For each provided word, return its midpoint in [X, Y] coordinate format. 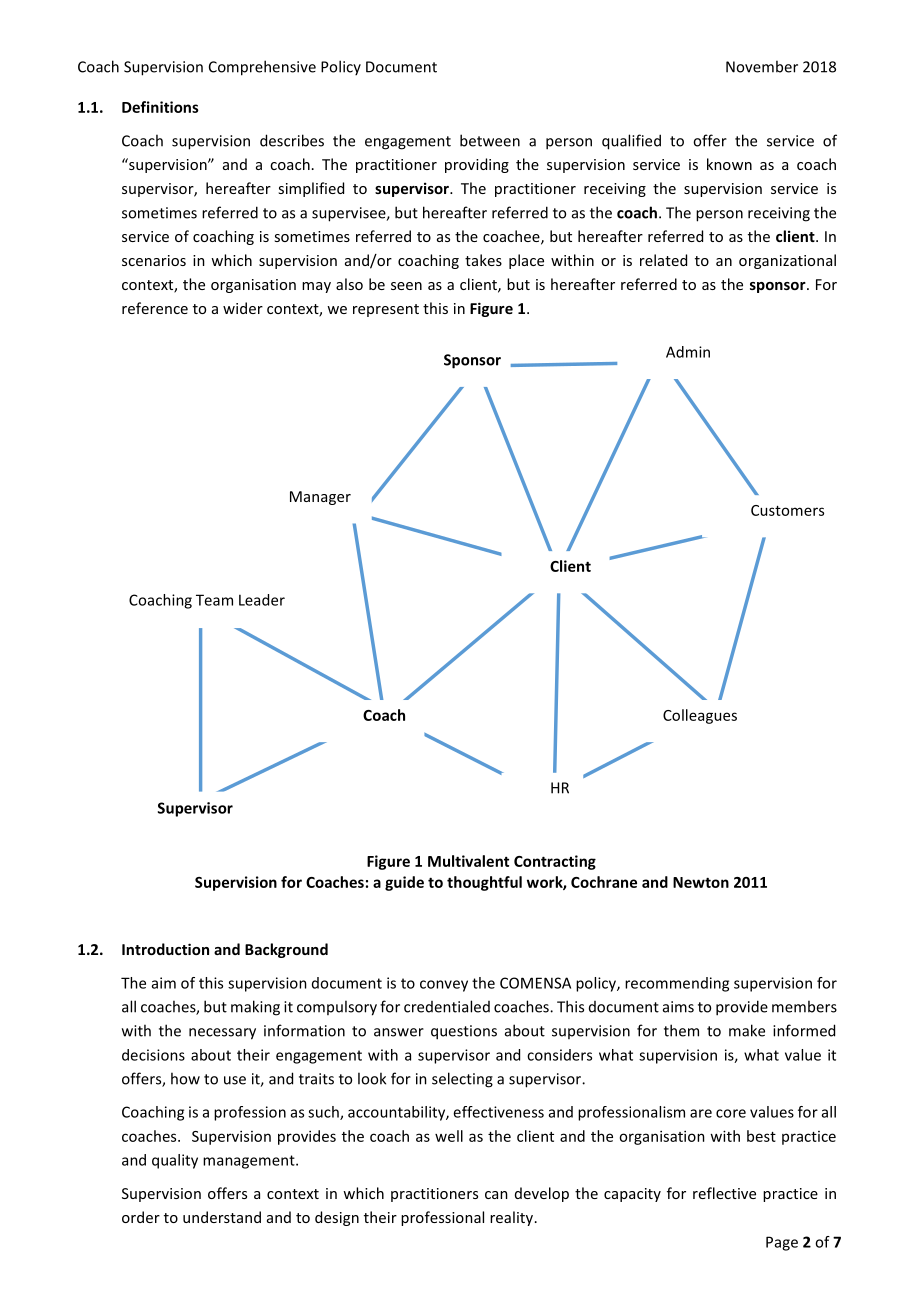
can [496, 1195]
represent [386, 310]
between [490, 140]
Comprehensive [262, 68]
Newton [701, 882]
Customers [787, 510]
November [762, 66]
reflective [724, 1193]
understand [222, 1217]
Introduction [165, 949]
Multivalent [468, 861]
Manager [320, 498]
